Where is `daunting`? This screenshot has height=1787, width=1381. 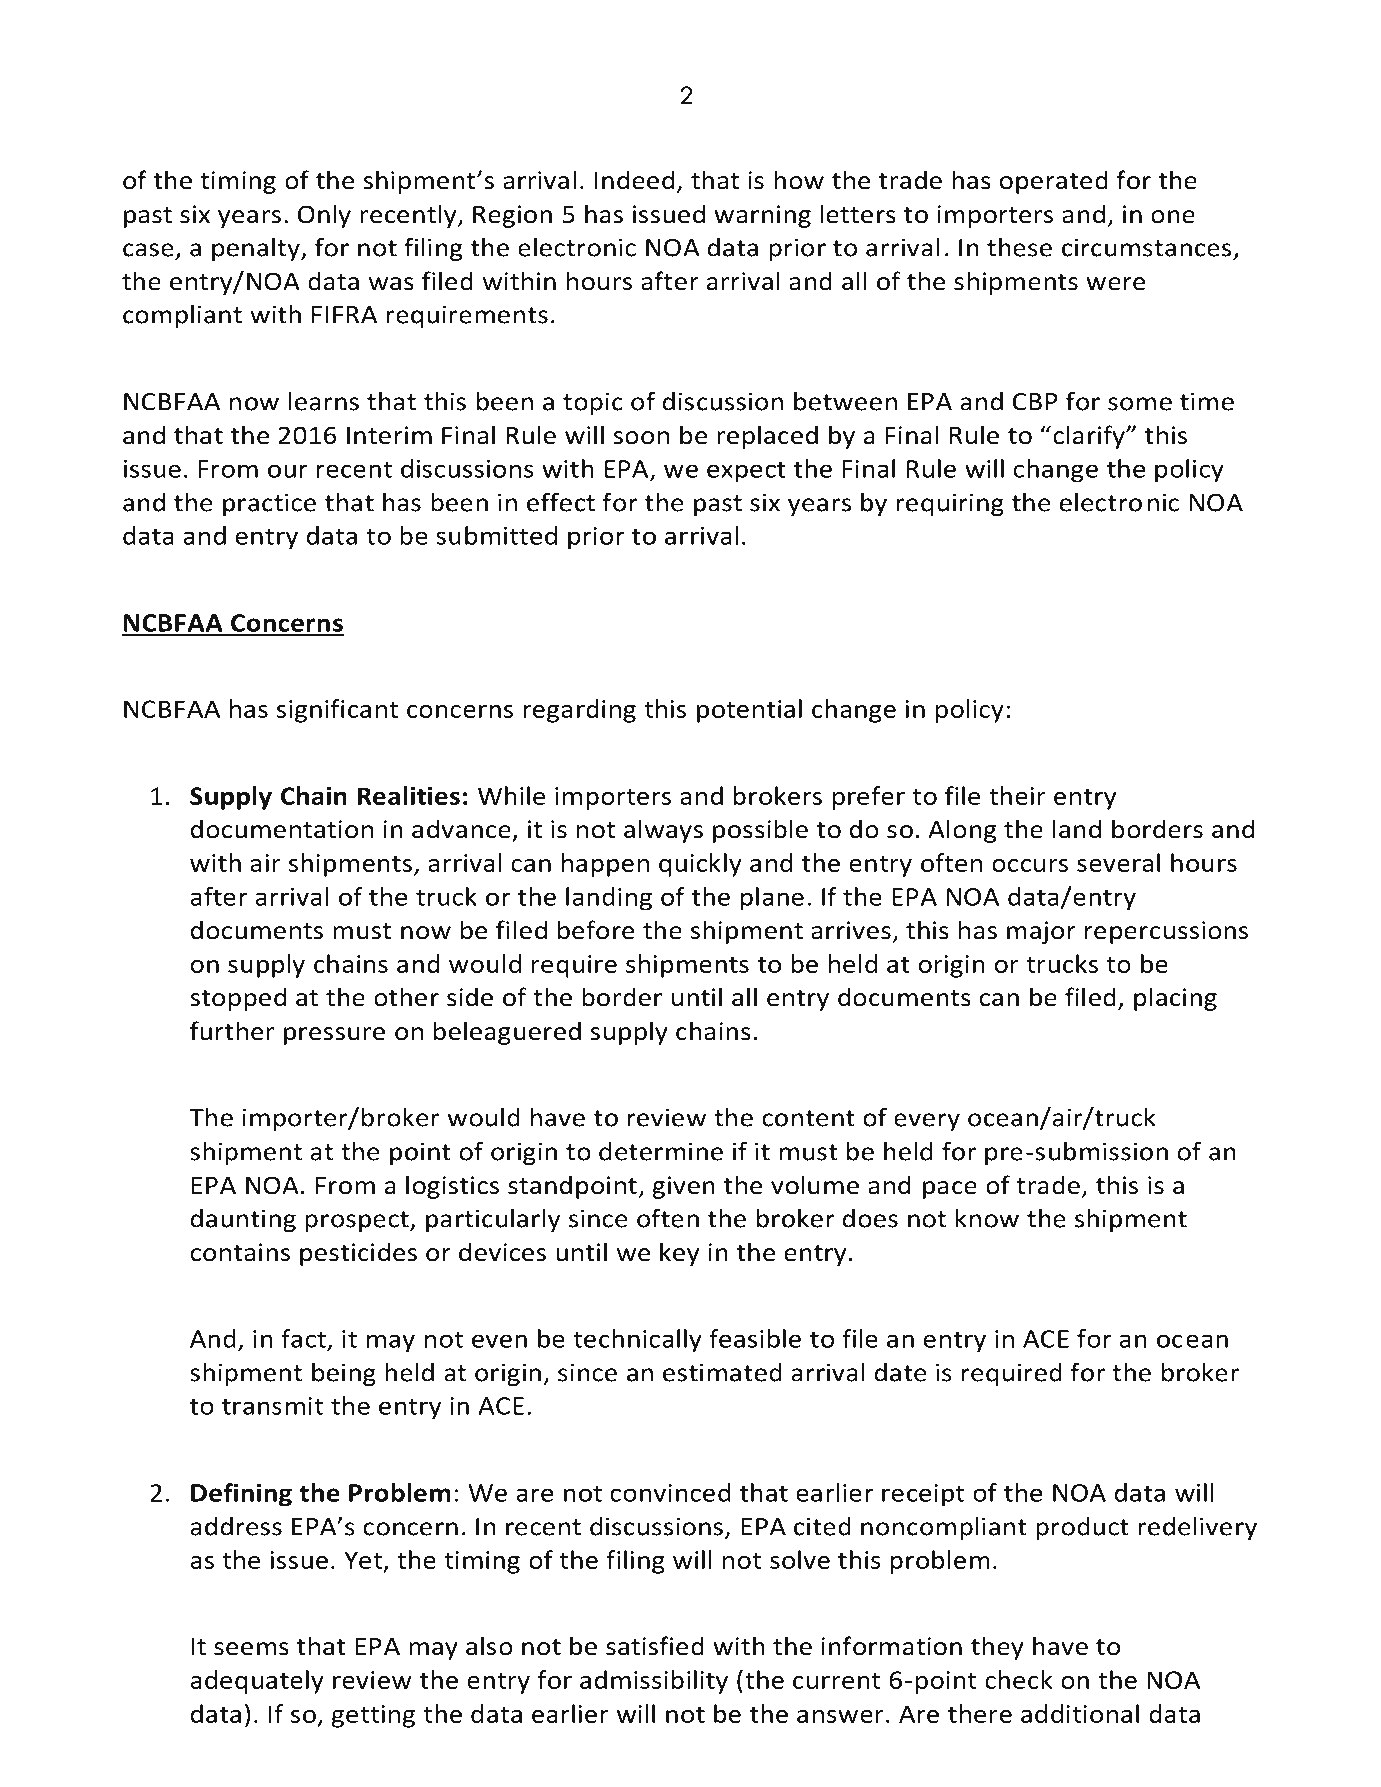
daunting is located at coordinates (243, 1220).
